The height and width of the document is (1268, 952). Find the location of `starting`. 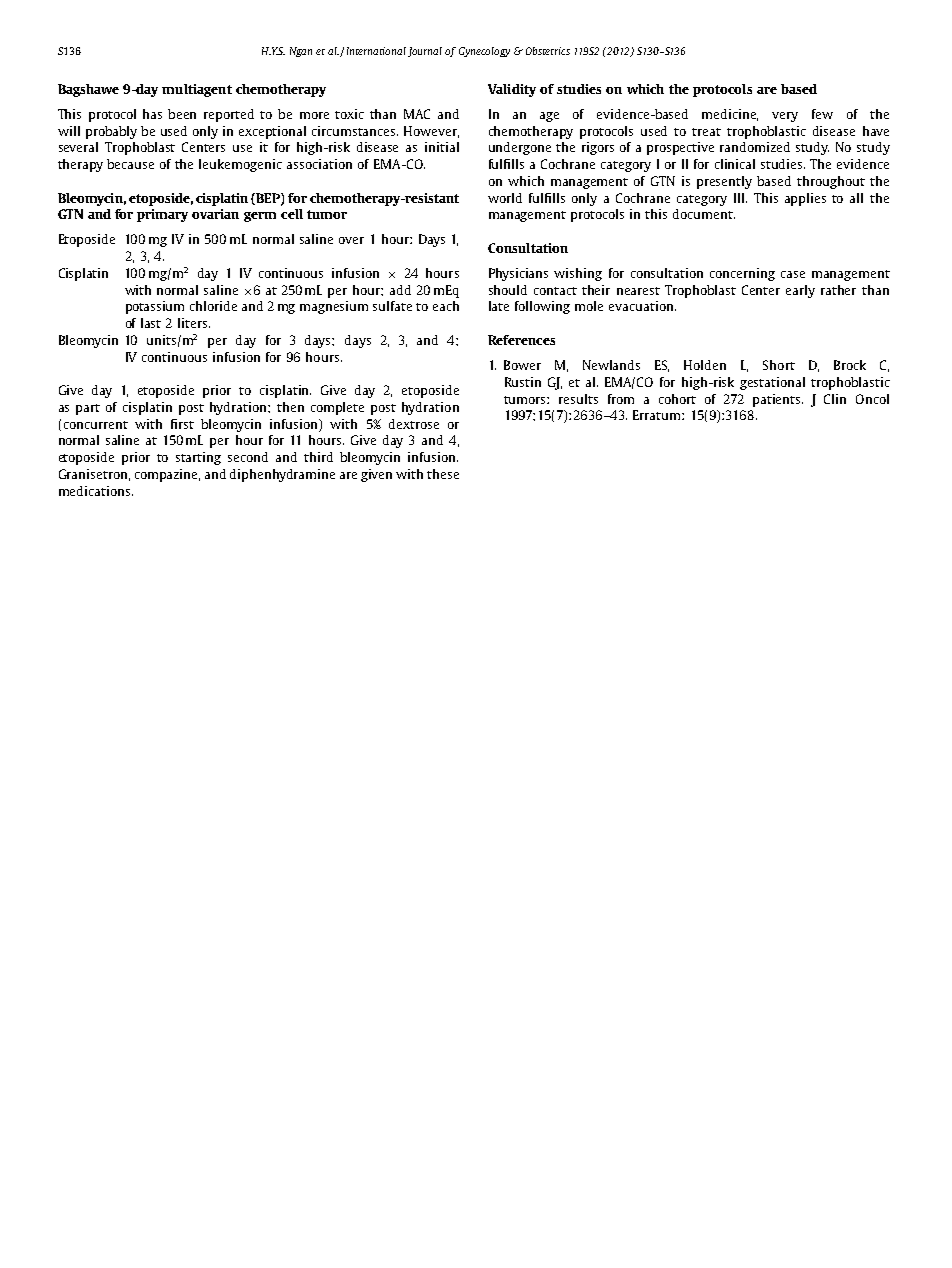

starting is located at coordinates (198, 458).
